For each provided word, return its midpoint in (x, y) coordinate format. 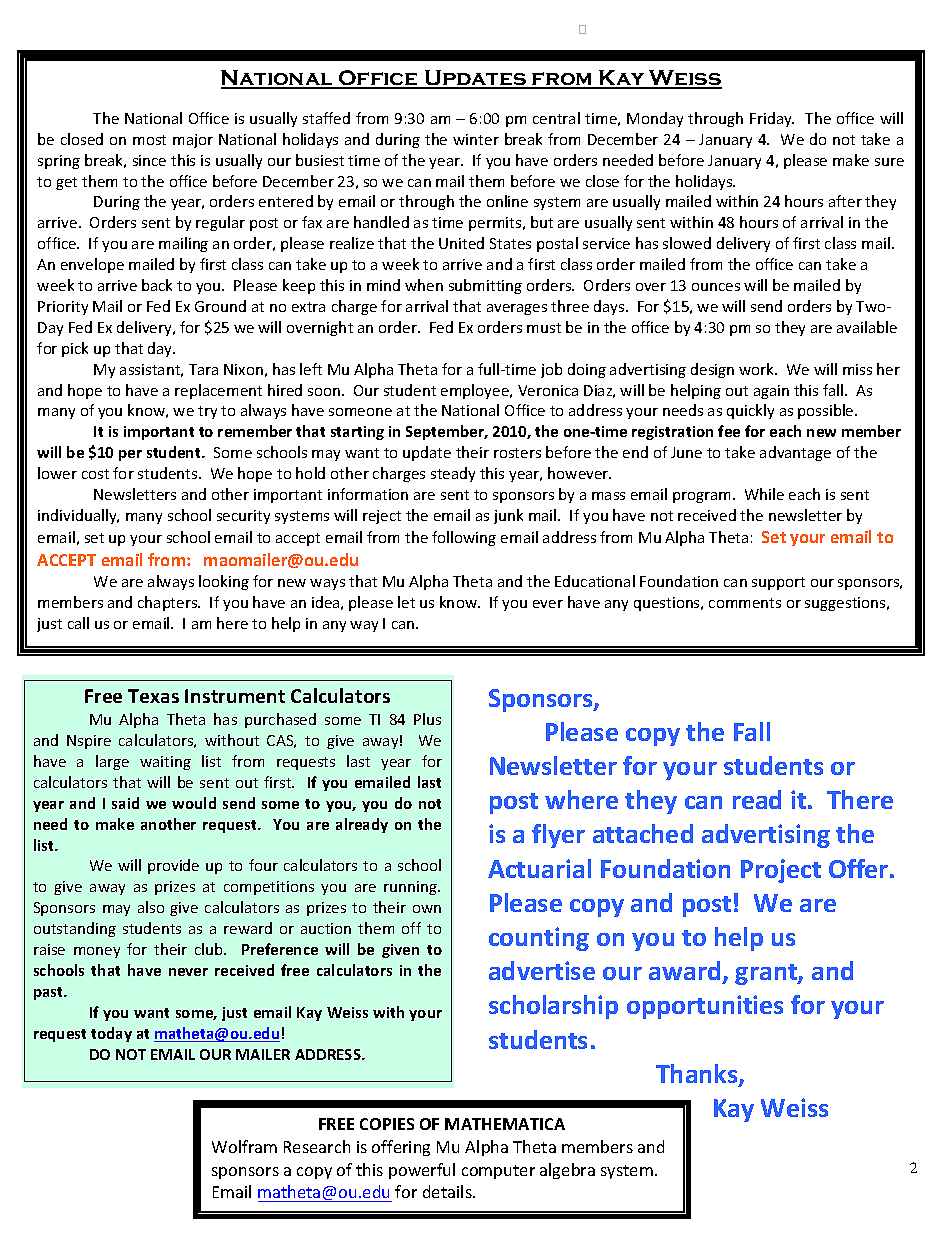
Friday (772, 119)
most (149, 140)
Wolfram (244, 1146)
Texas (153, 696)
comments (745, 603)
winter (476, 139)
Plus (427, 719)
